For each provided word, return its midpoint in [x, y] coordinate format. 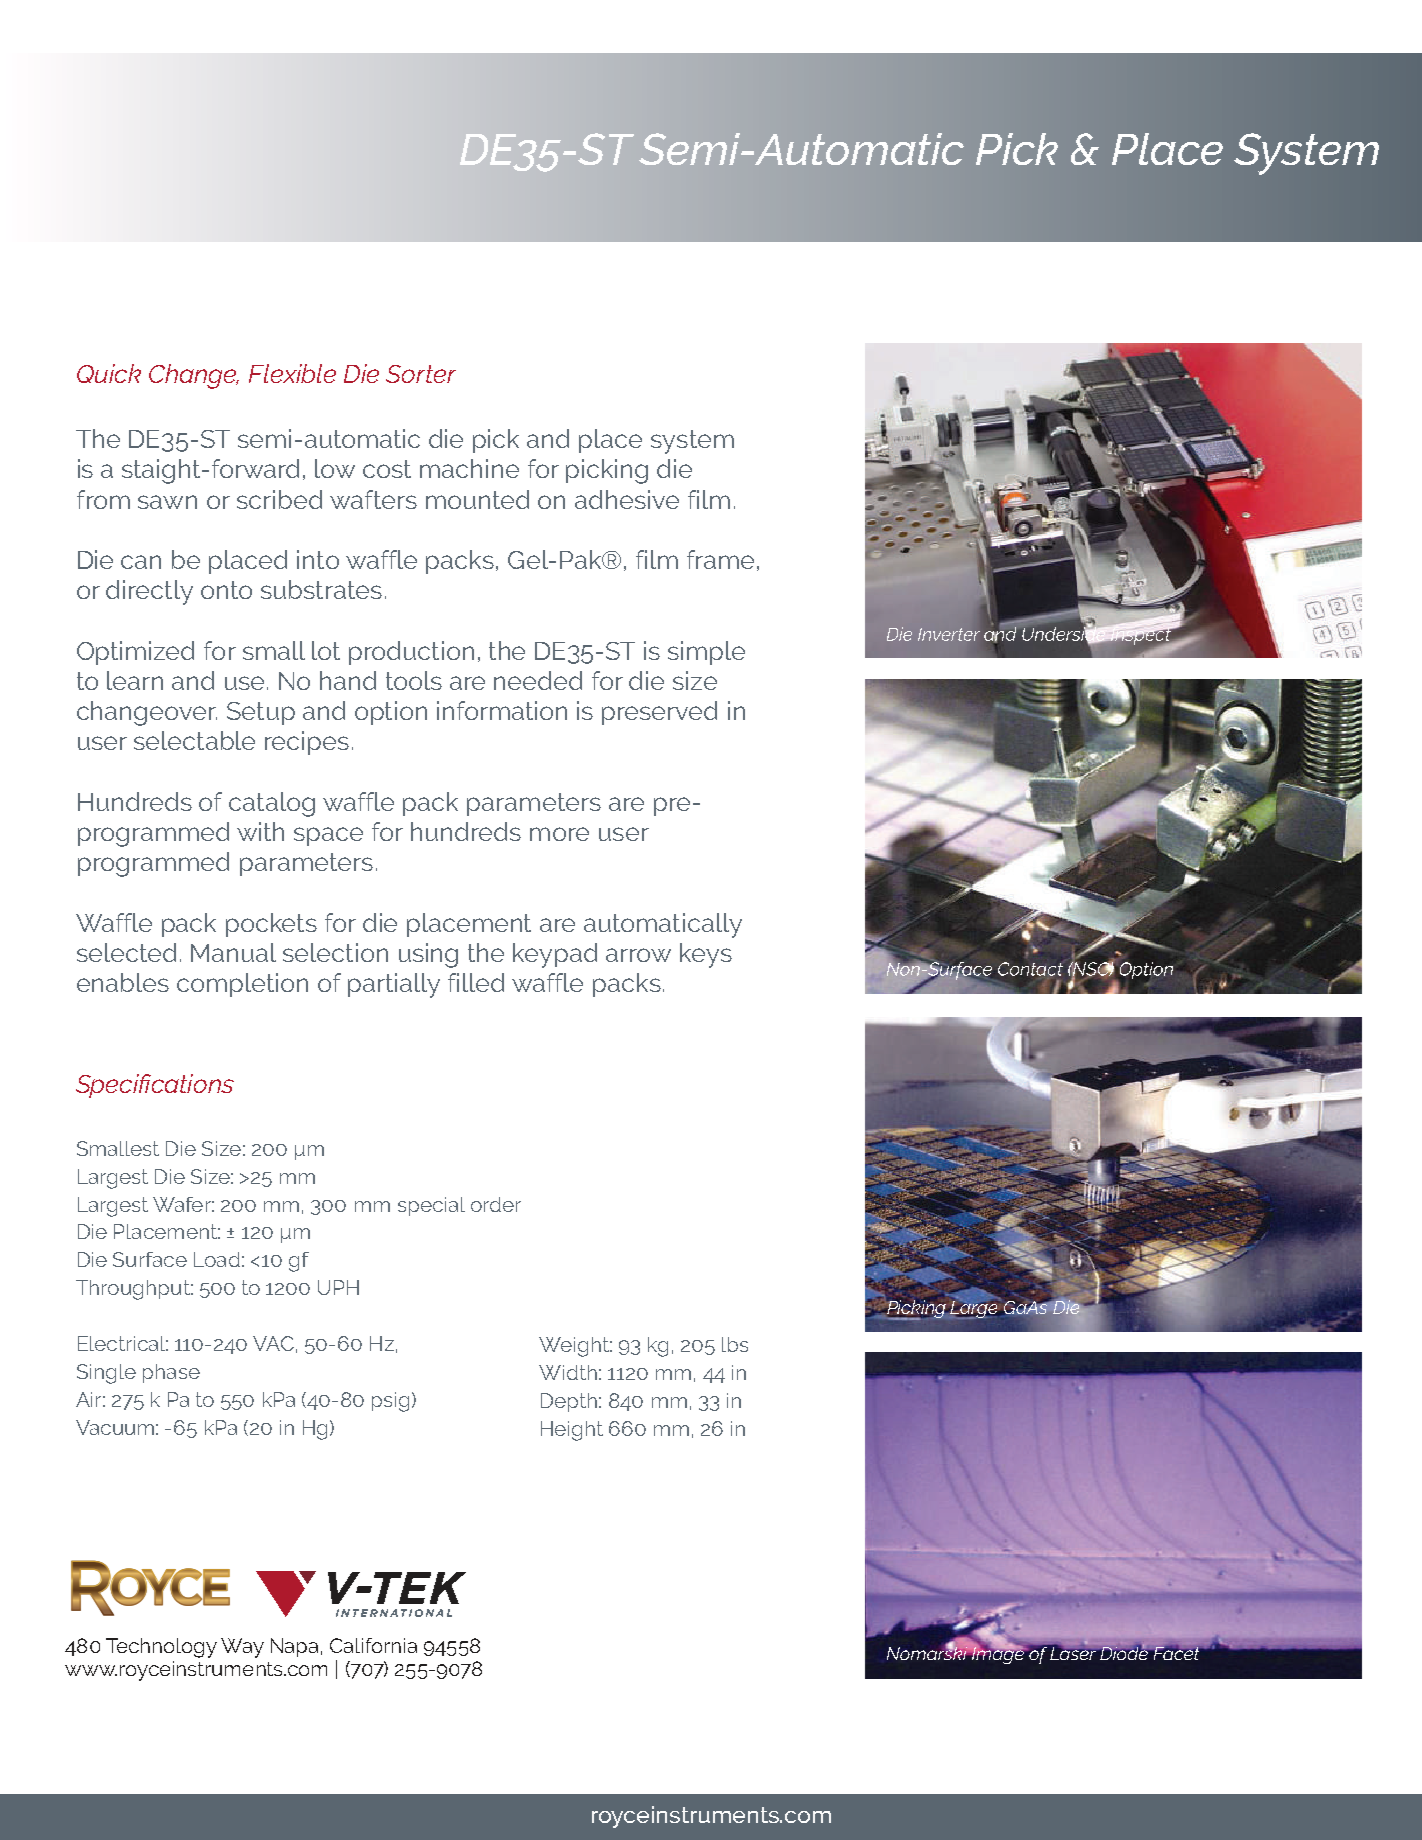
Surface [150, 1259]
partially [394, 985]
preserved [659, 713]
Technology [161, 1648]
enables [123, 982]
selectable [194, 740]
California [373, 1645]
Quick [109, 373]
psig [390, 1402]
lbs [735, 1344]
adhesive [627, 499]
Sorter [421, 374]
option [391, 713]
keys [706, 955]
